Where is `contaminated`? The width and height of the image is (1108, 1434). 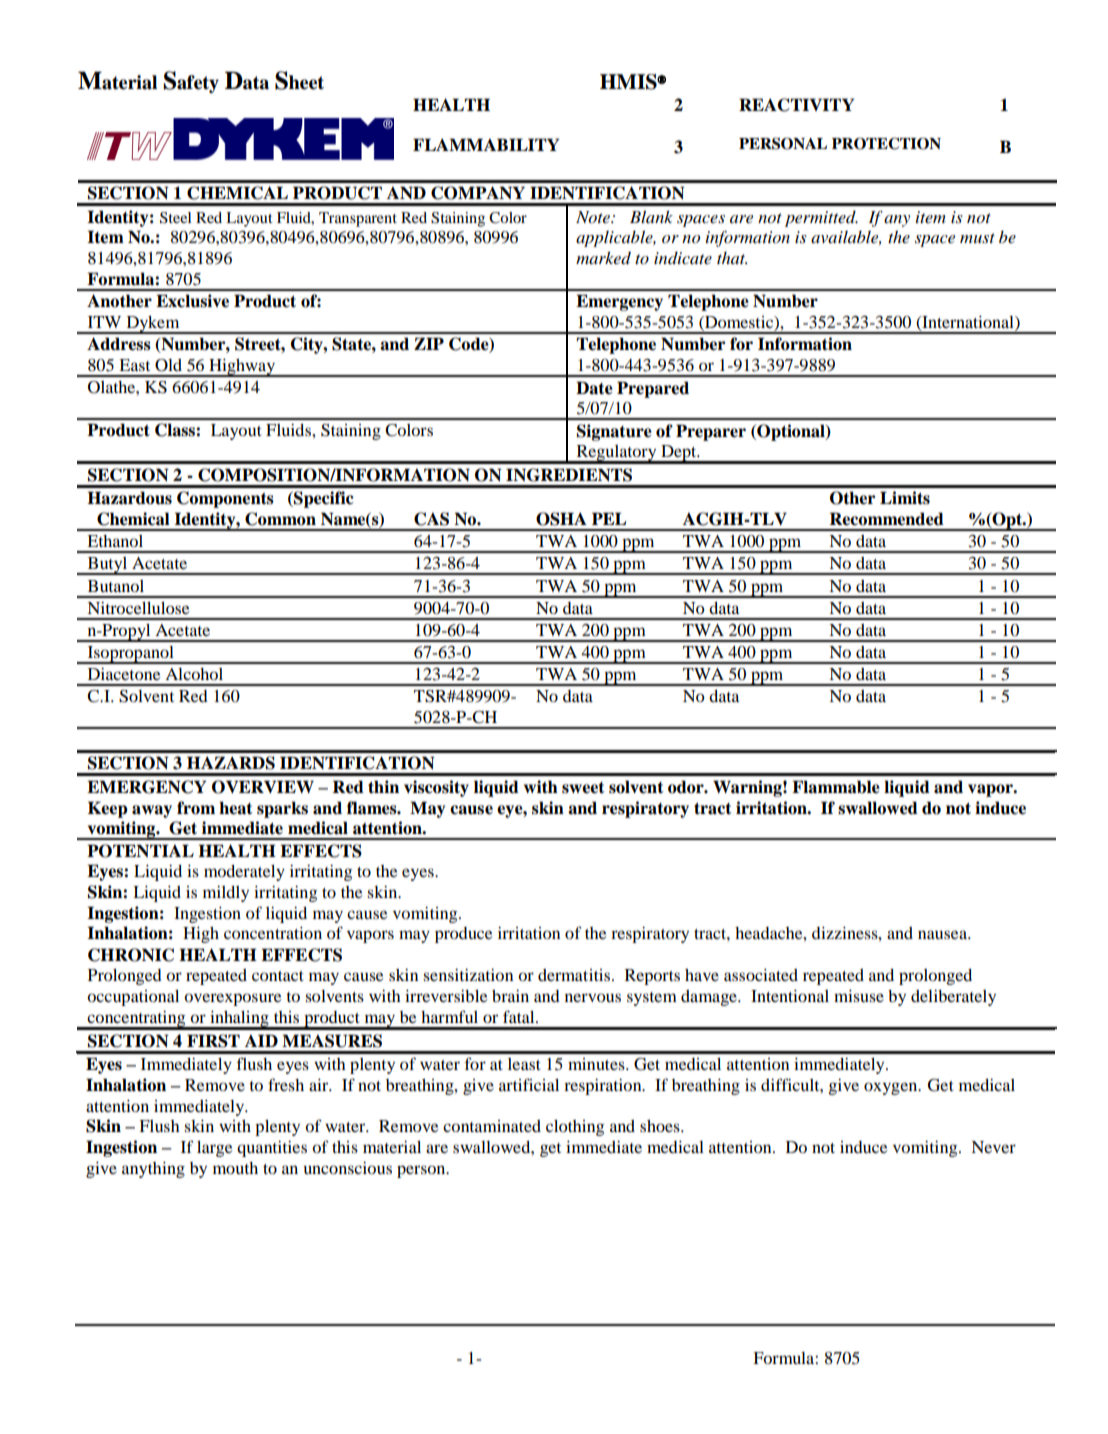 contaminated is located at coordinates (492, 1126).
